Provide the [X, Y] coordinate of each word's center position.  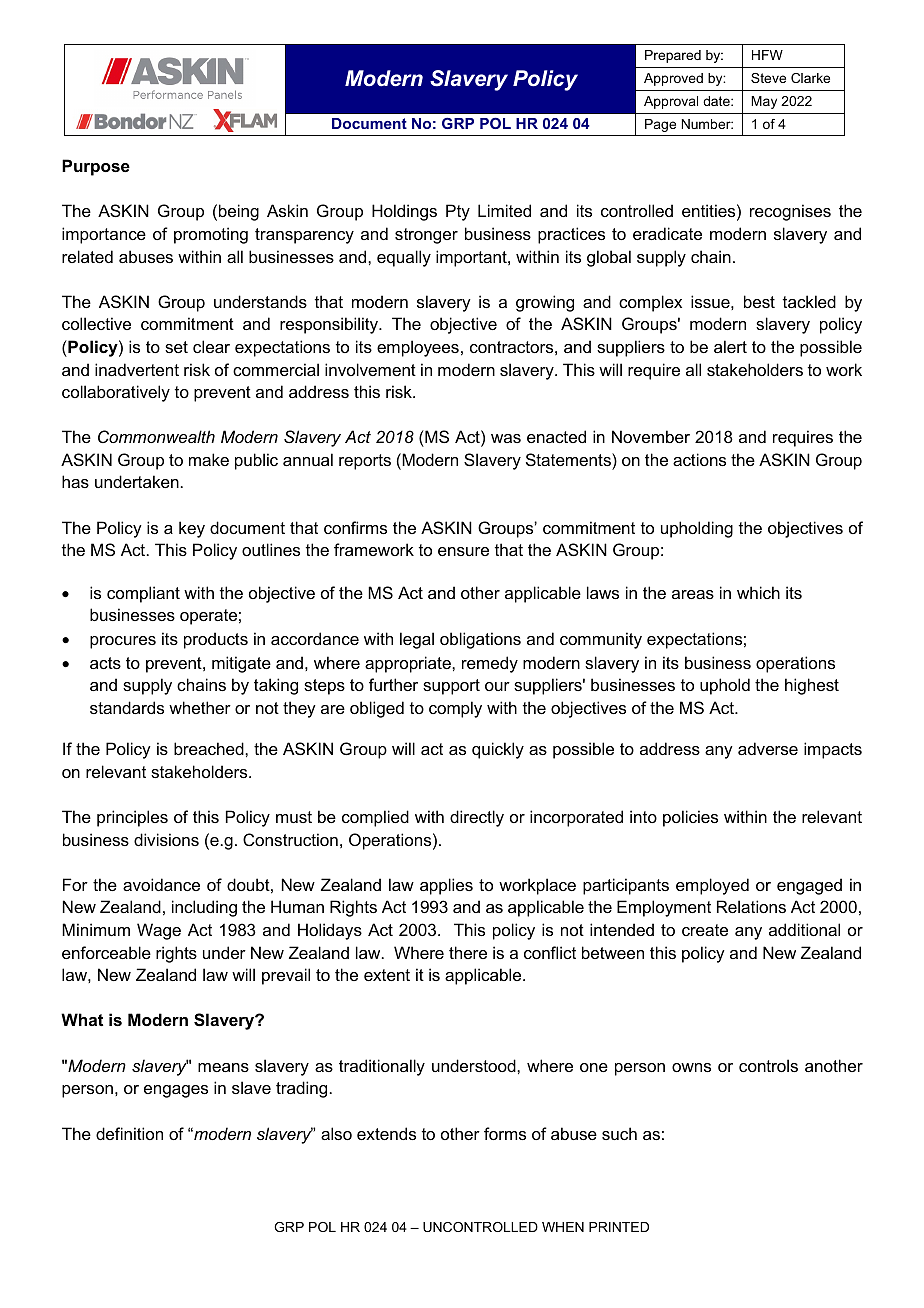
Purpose [96, 167]
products [216, 640]
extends [386, 1133]
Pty [458, 212]
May [764, 102]
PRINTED [619, 1227]
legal [417, 640]
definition [129, 1133]
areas [693, 594]
